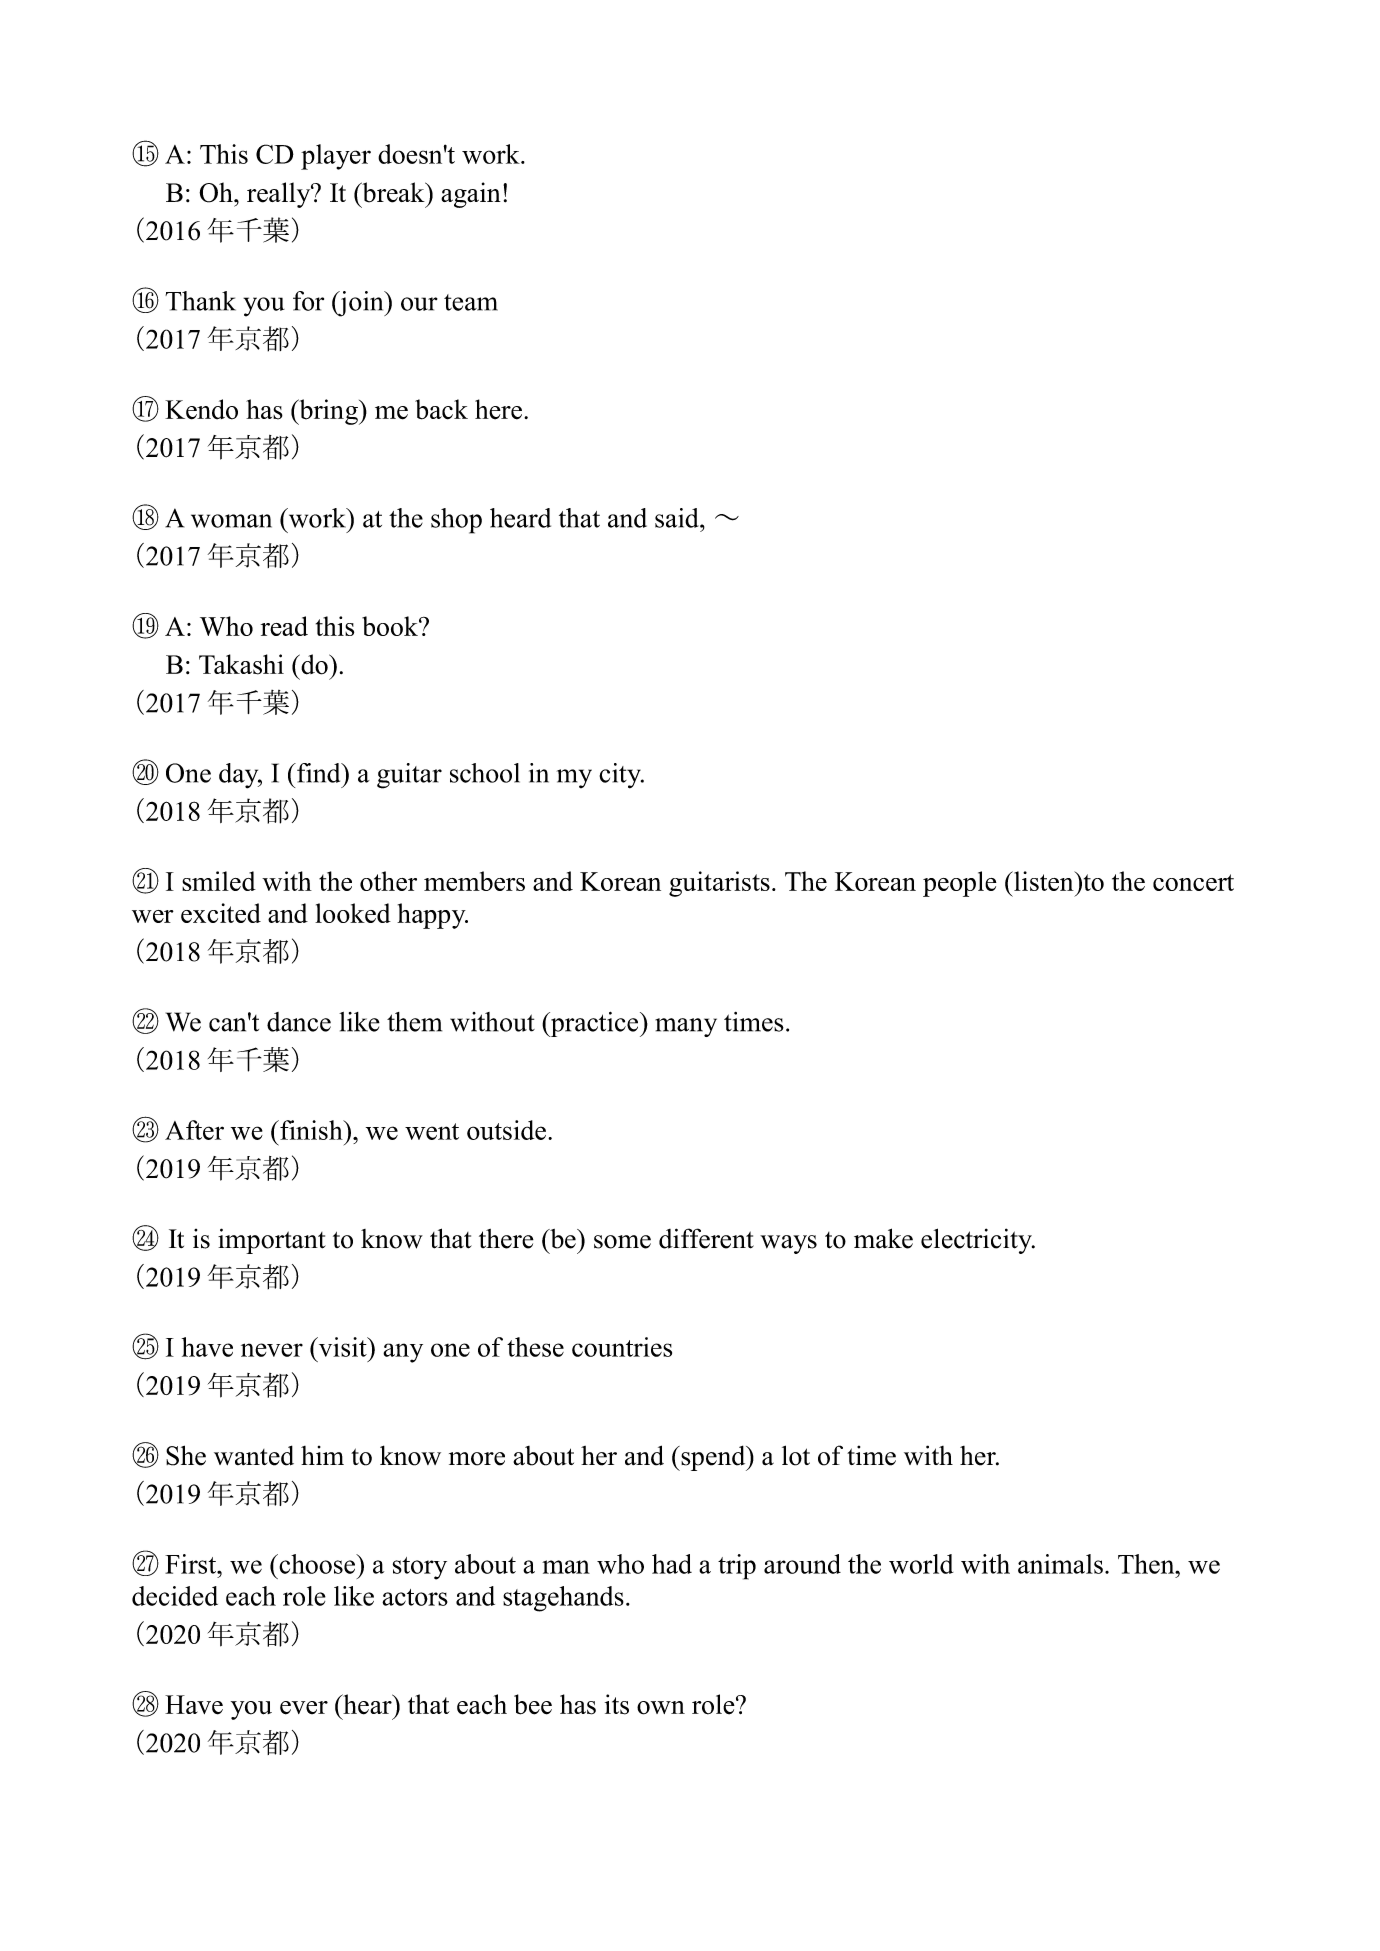  What do you see at coordinates (960, 884) in the image?
I see `people` at bounding box center [960, 884].
